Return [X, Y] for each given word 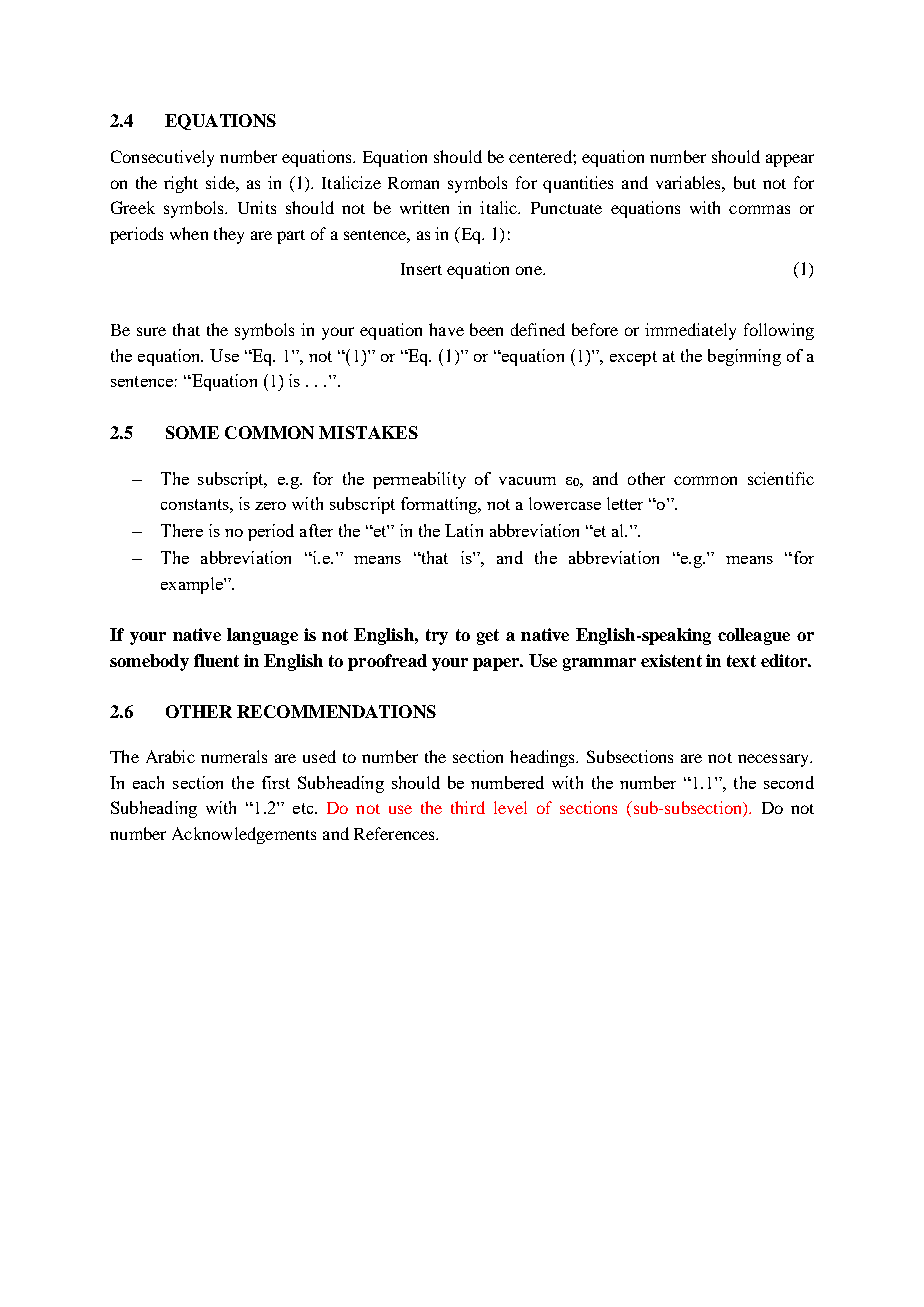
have [446, 329]
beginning [744, 357]
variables [689, 182]
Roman [413, 183]
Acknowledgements [244, 835]
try [437, 637]
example [193, 585]
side [221, 182]
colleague [754, 636]
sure [151, 331]
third [468, 807]
